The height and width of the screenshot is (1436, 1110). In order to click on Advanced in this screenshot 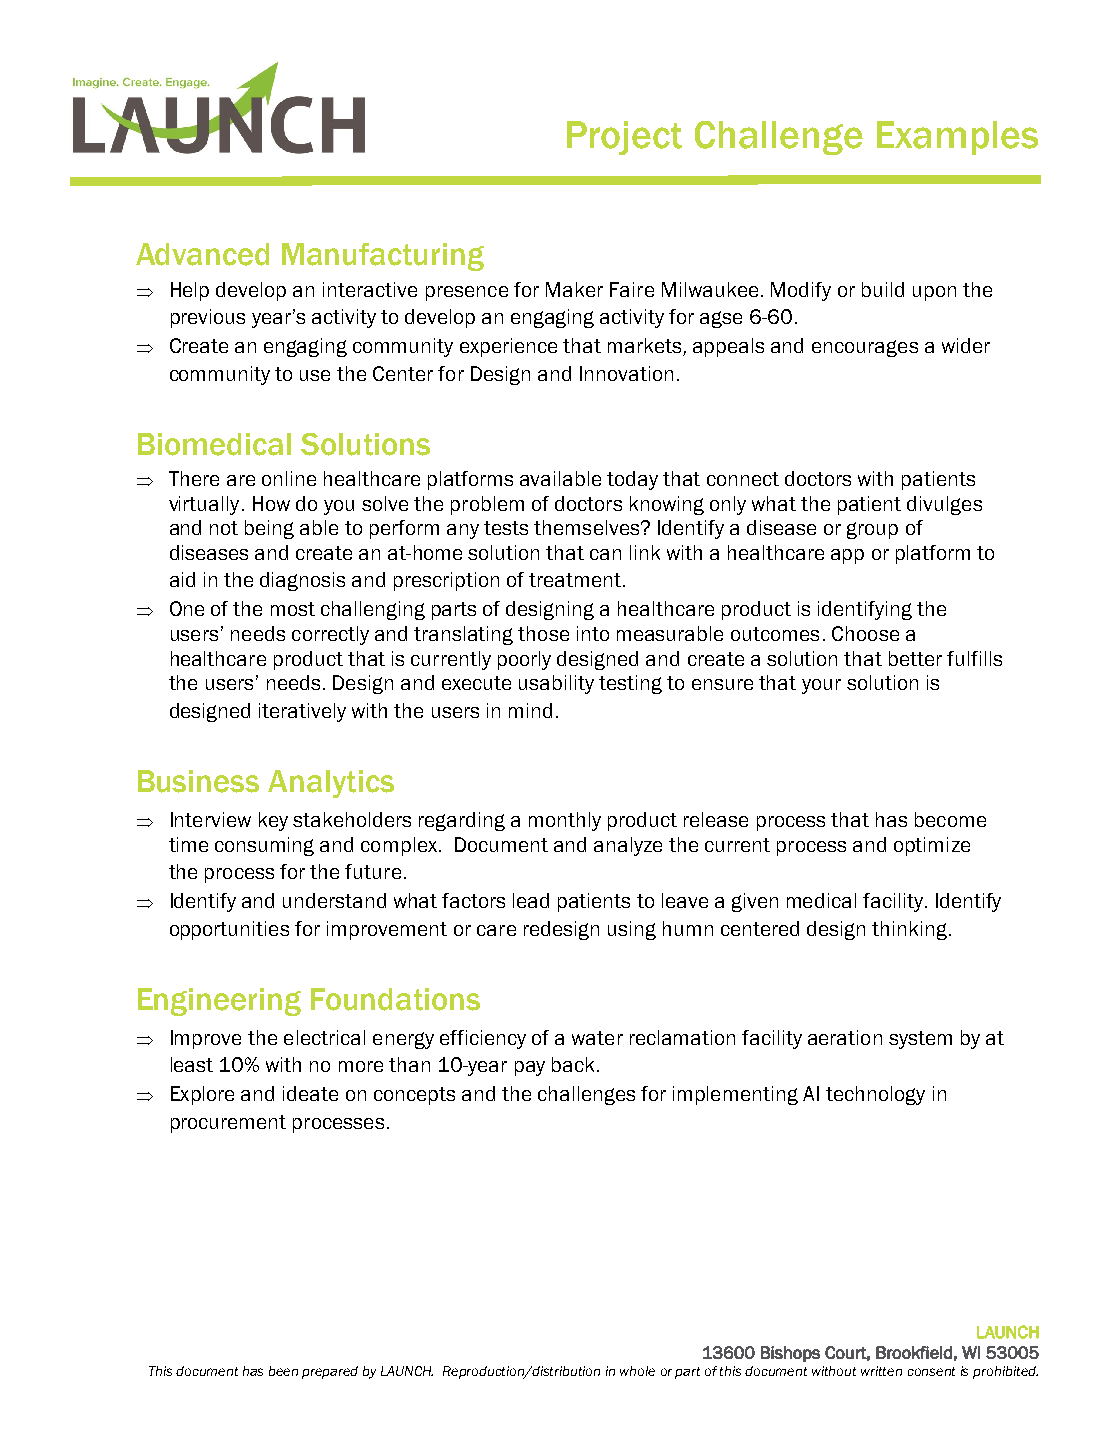, I will do `click(202, 254)`.
